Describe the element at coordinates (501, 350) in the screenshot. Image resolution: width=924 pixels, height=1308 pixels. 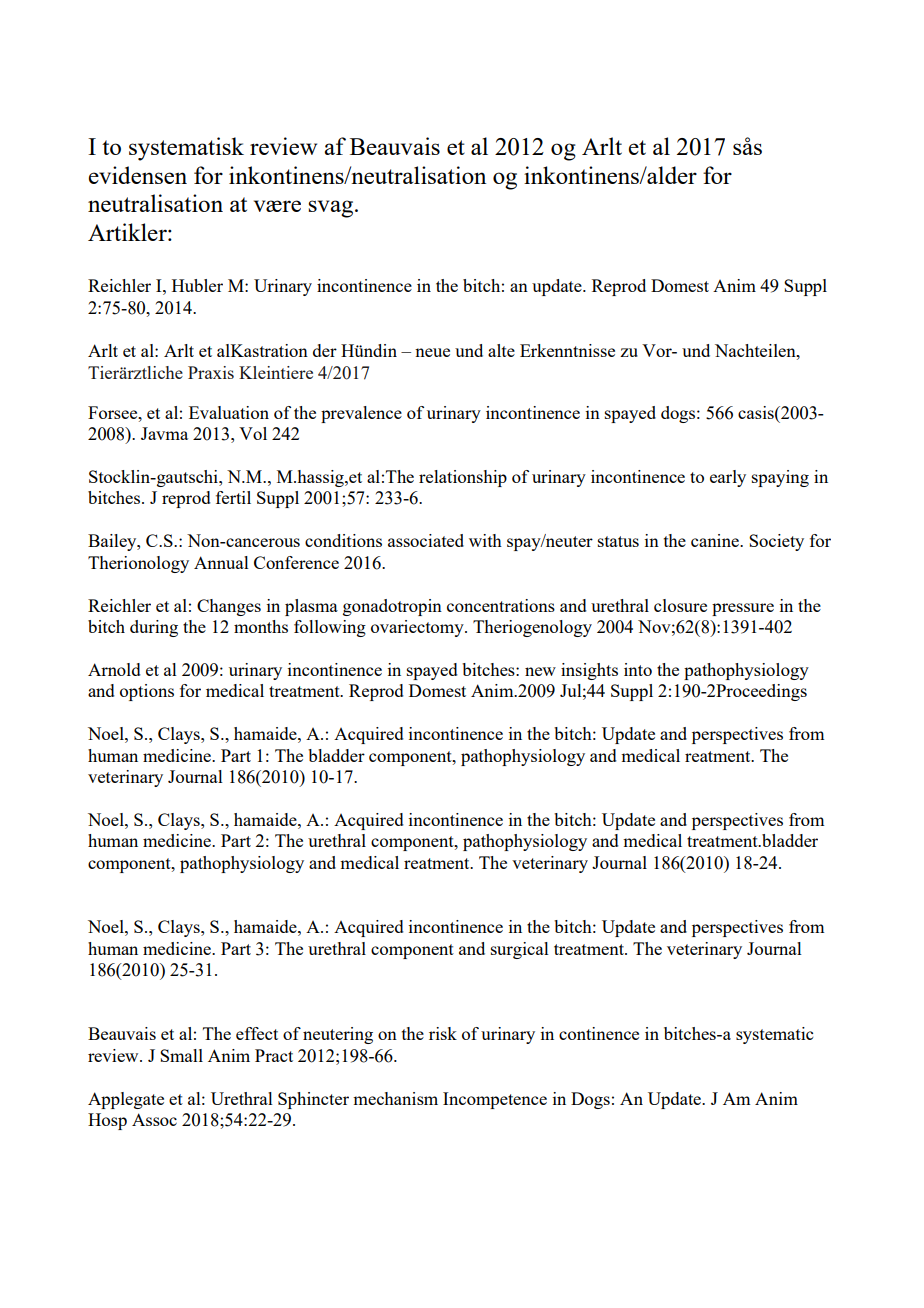
I see `alte` at that location.
